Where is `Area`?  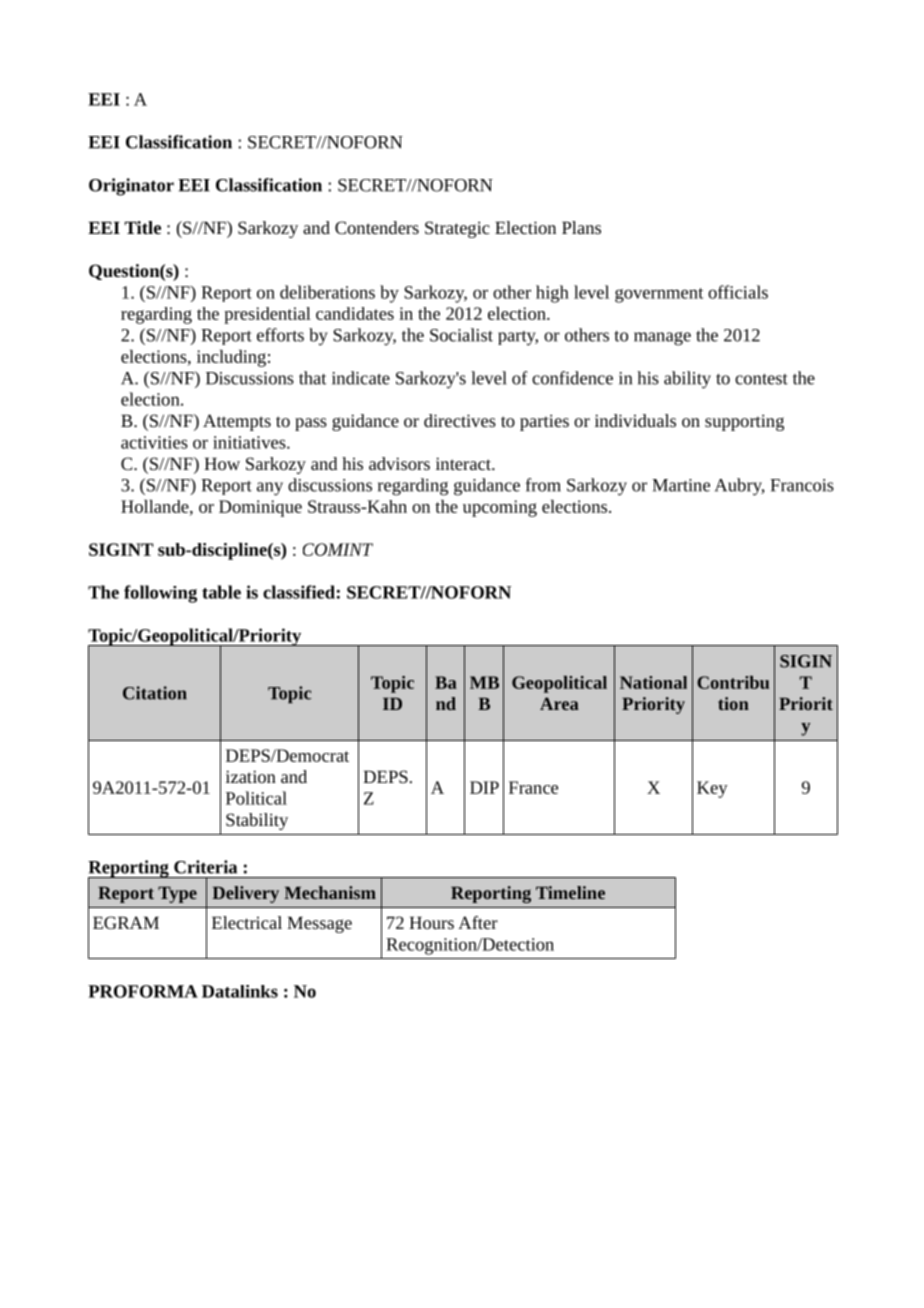
Area is located at coordinates (559, 703).
